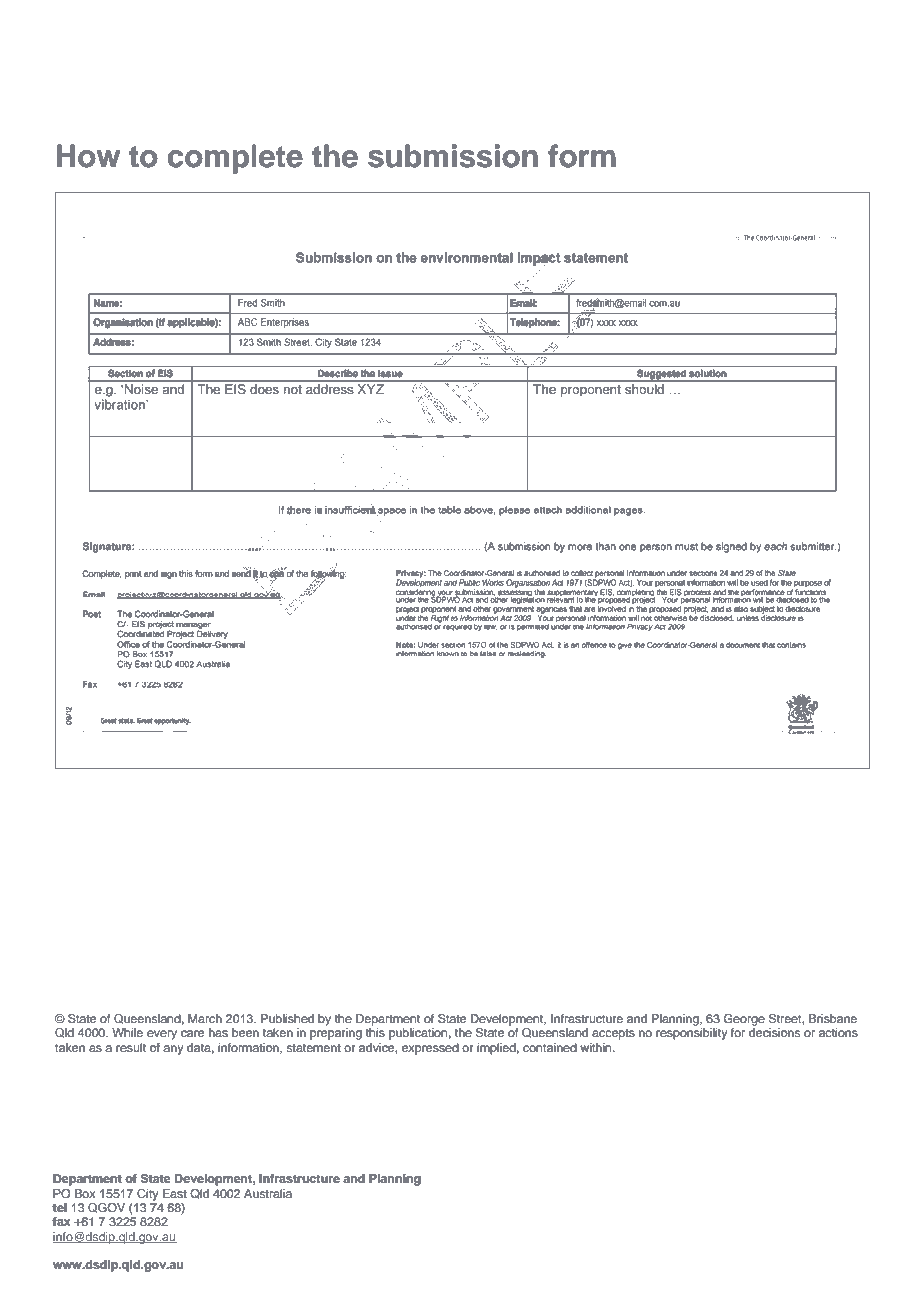  I want to click on While, so click(127, 1032).
